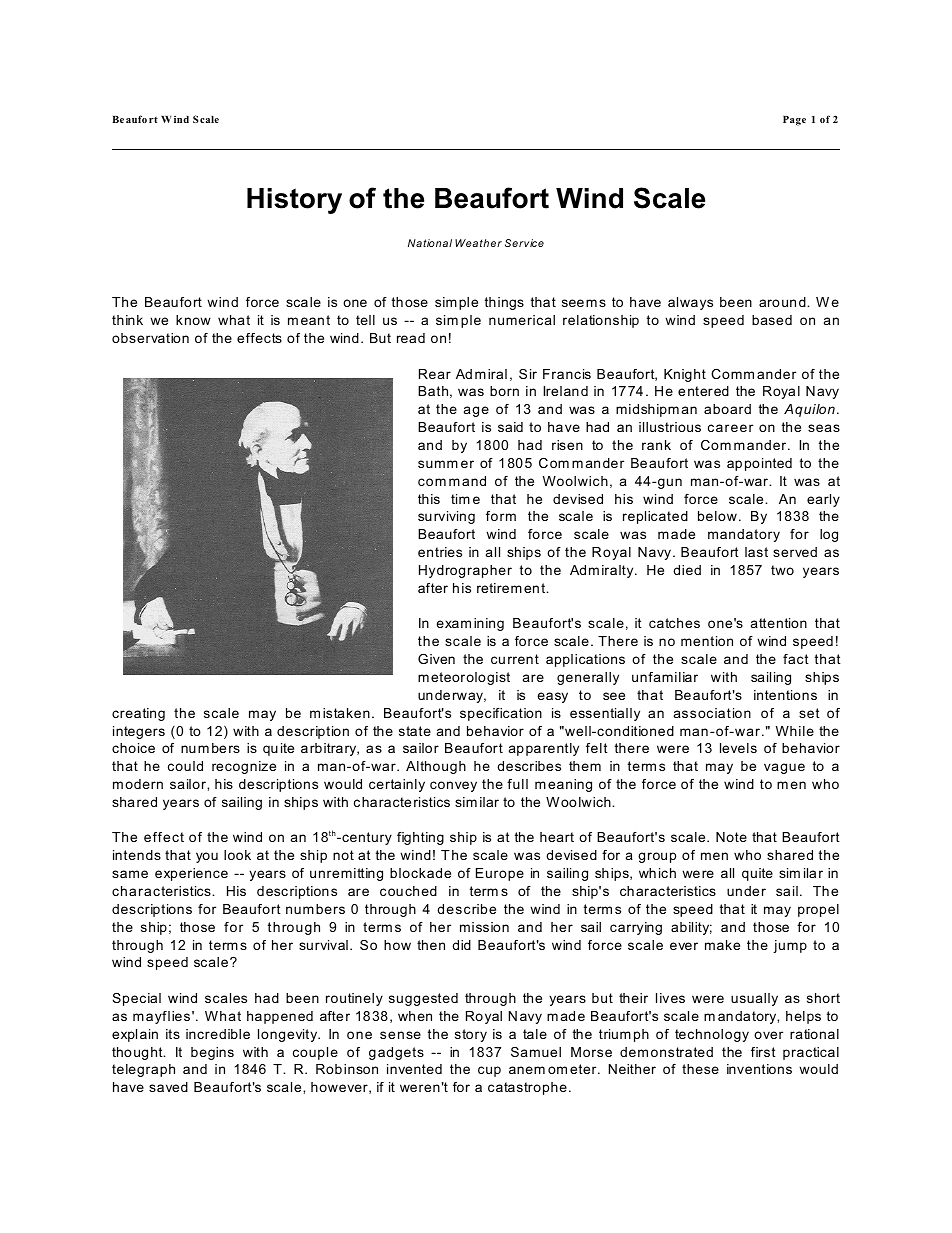 The width and height of the screenshot is (952, 1233). I want to click on inventions, so click(759, 1069).
